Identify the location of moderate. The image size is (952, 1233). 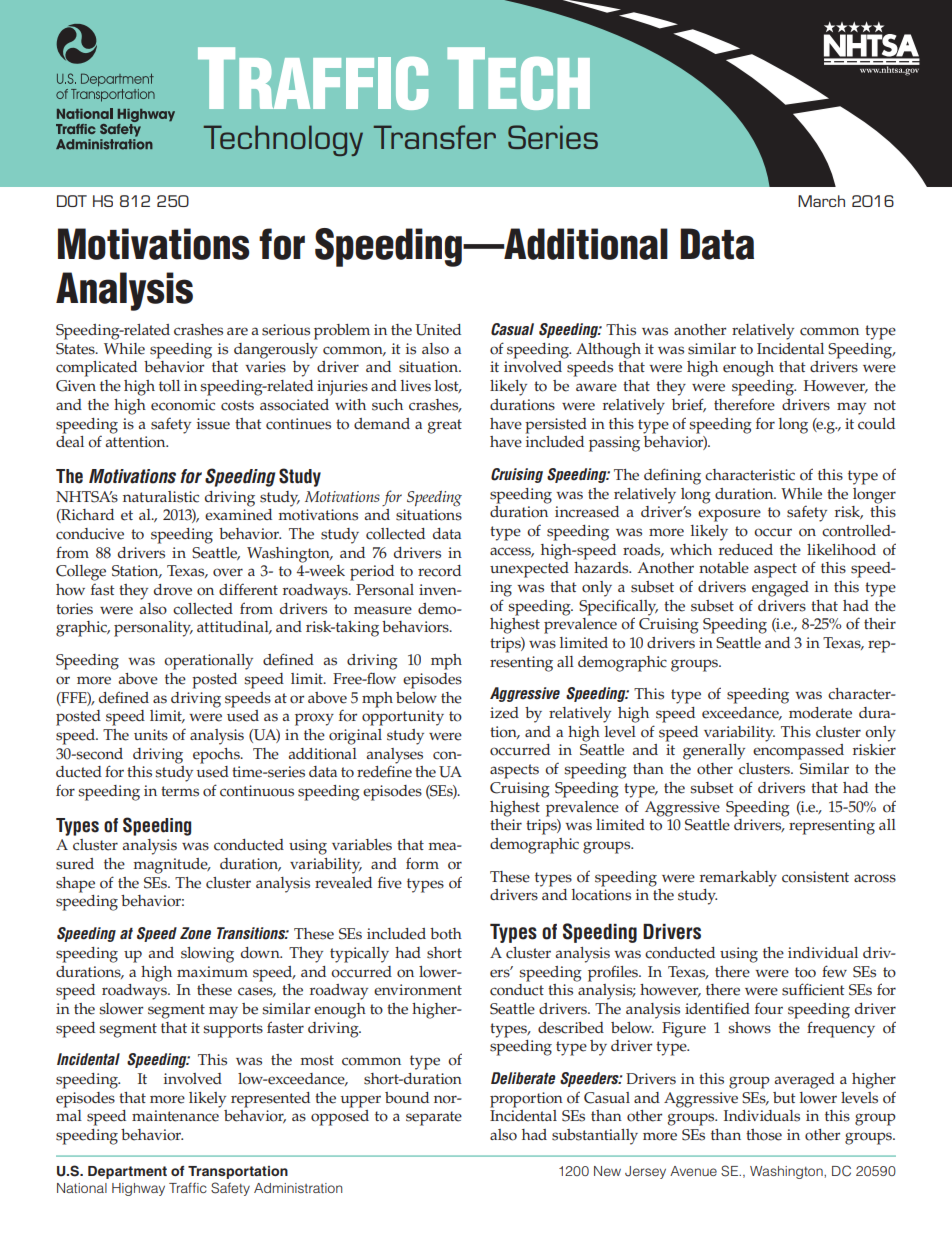
(820, 713).
